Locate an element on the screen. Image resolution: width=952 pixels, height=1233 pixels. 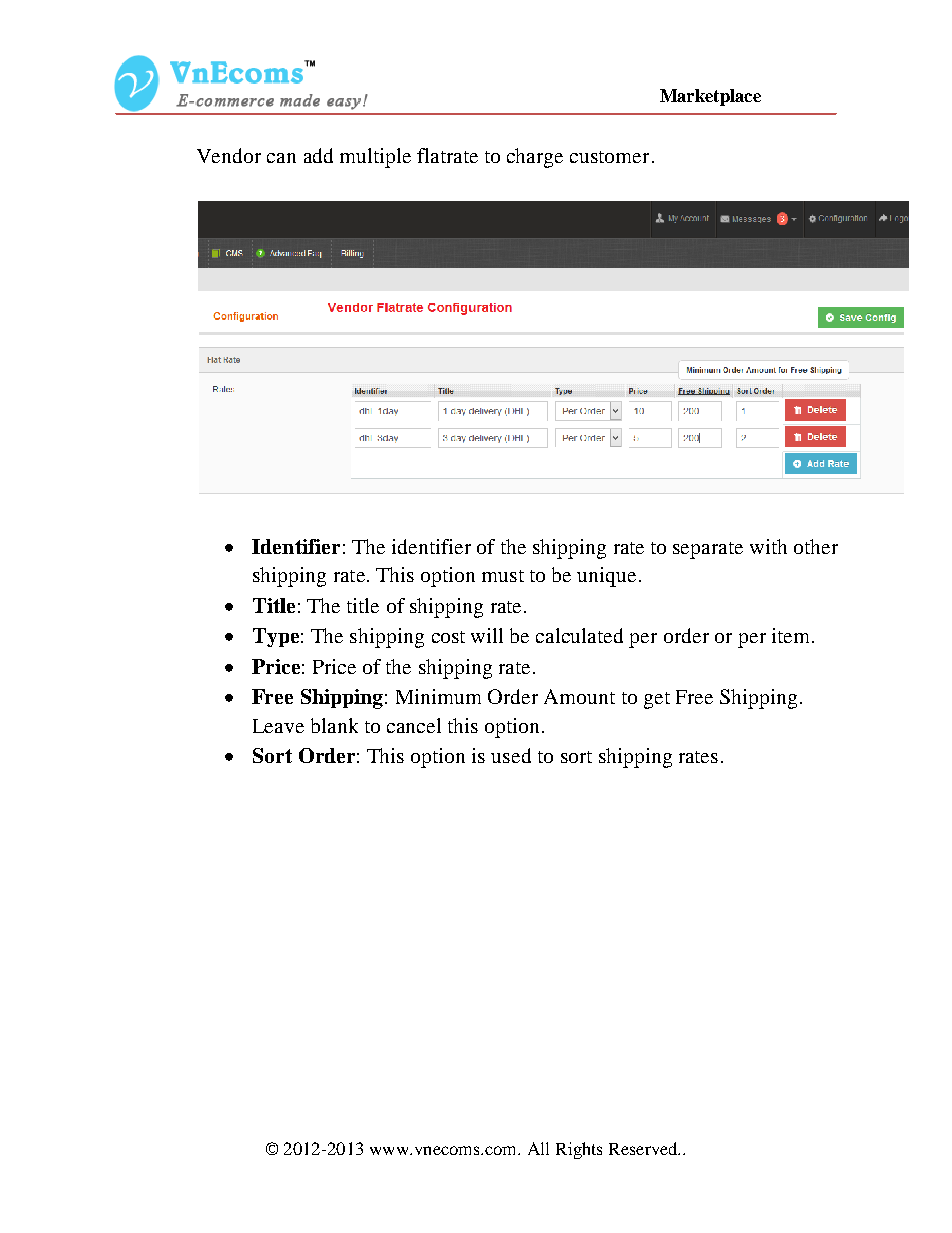
Reserved is located at coordinates (644, 1148).
